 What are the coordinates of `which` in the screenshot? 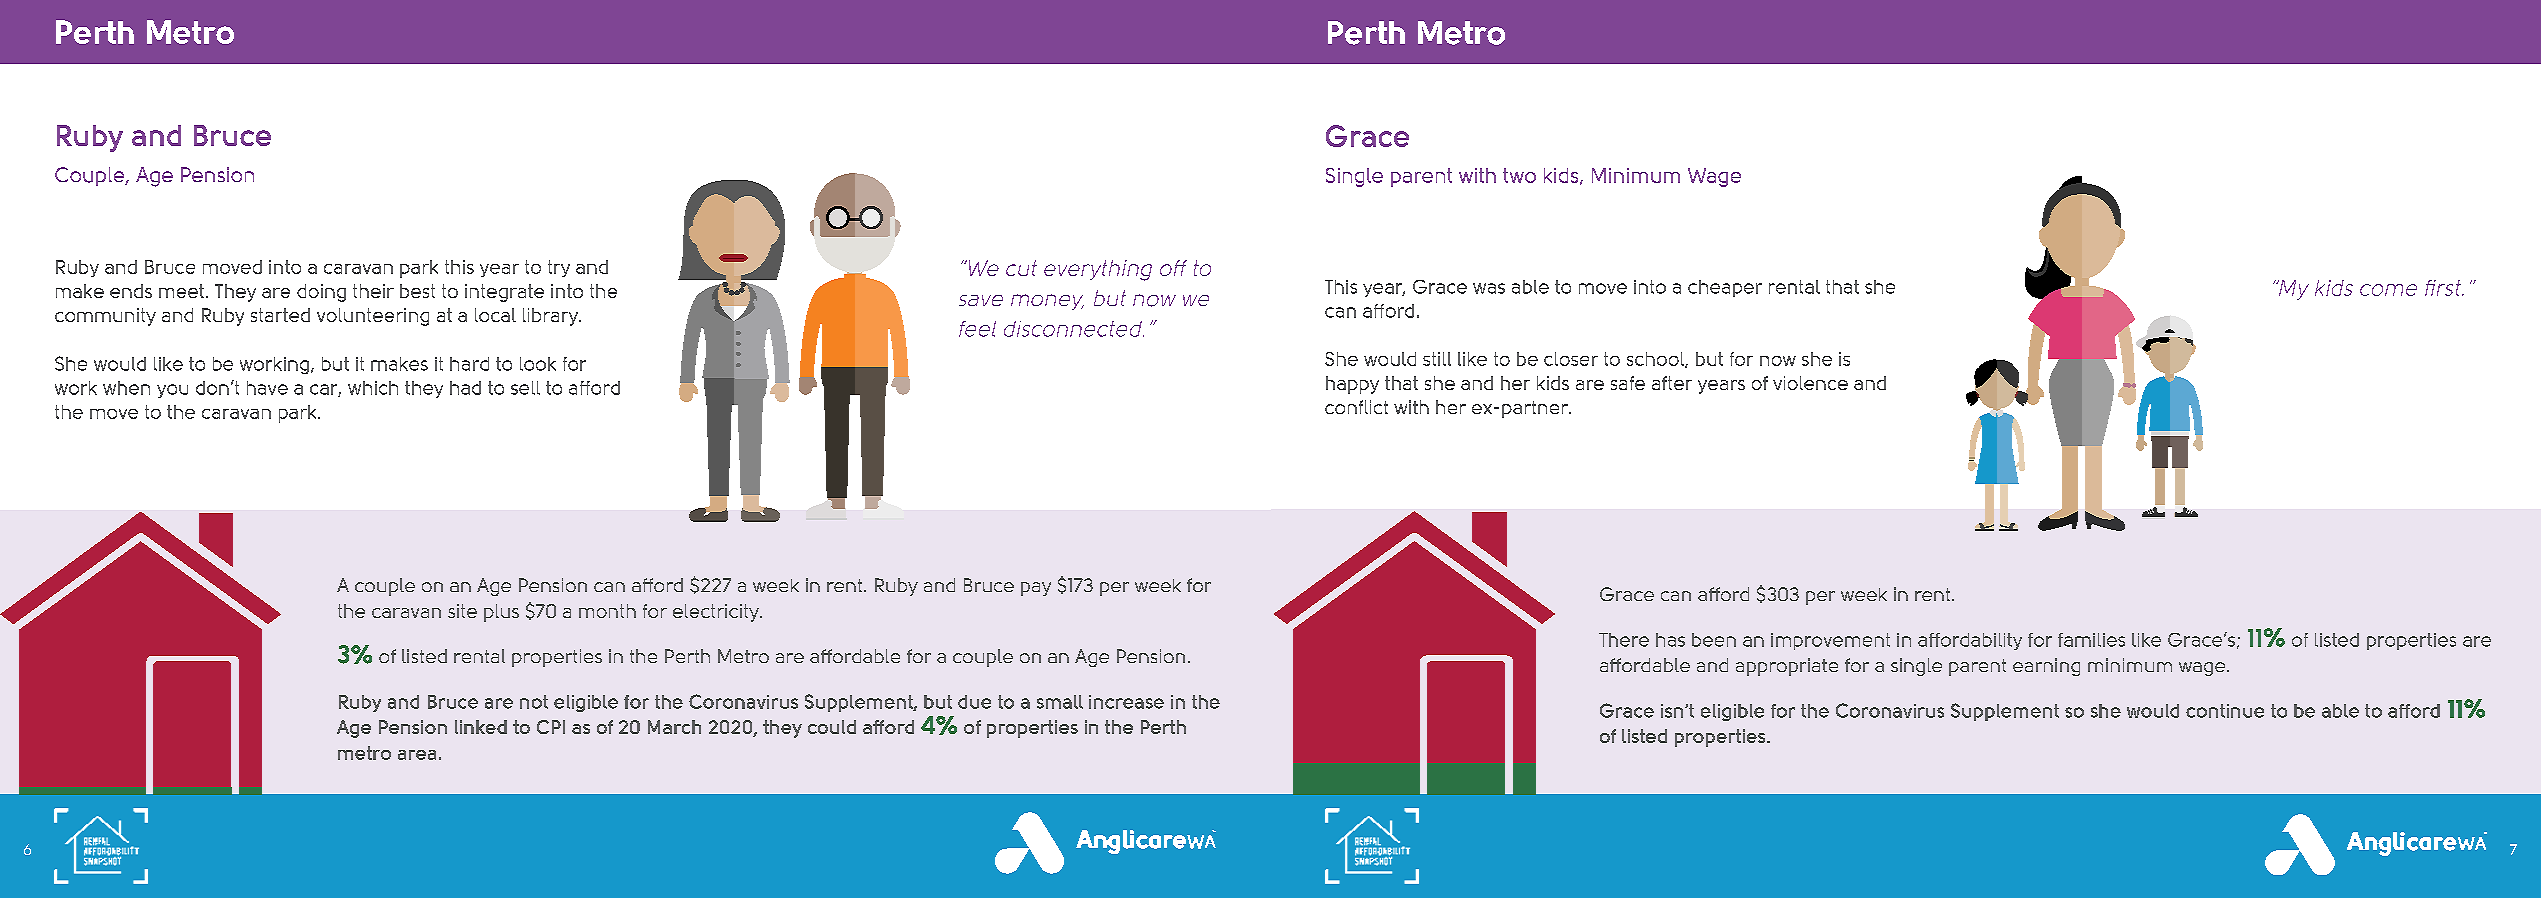 It's located at (373, 388).
